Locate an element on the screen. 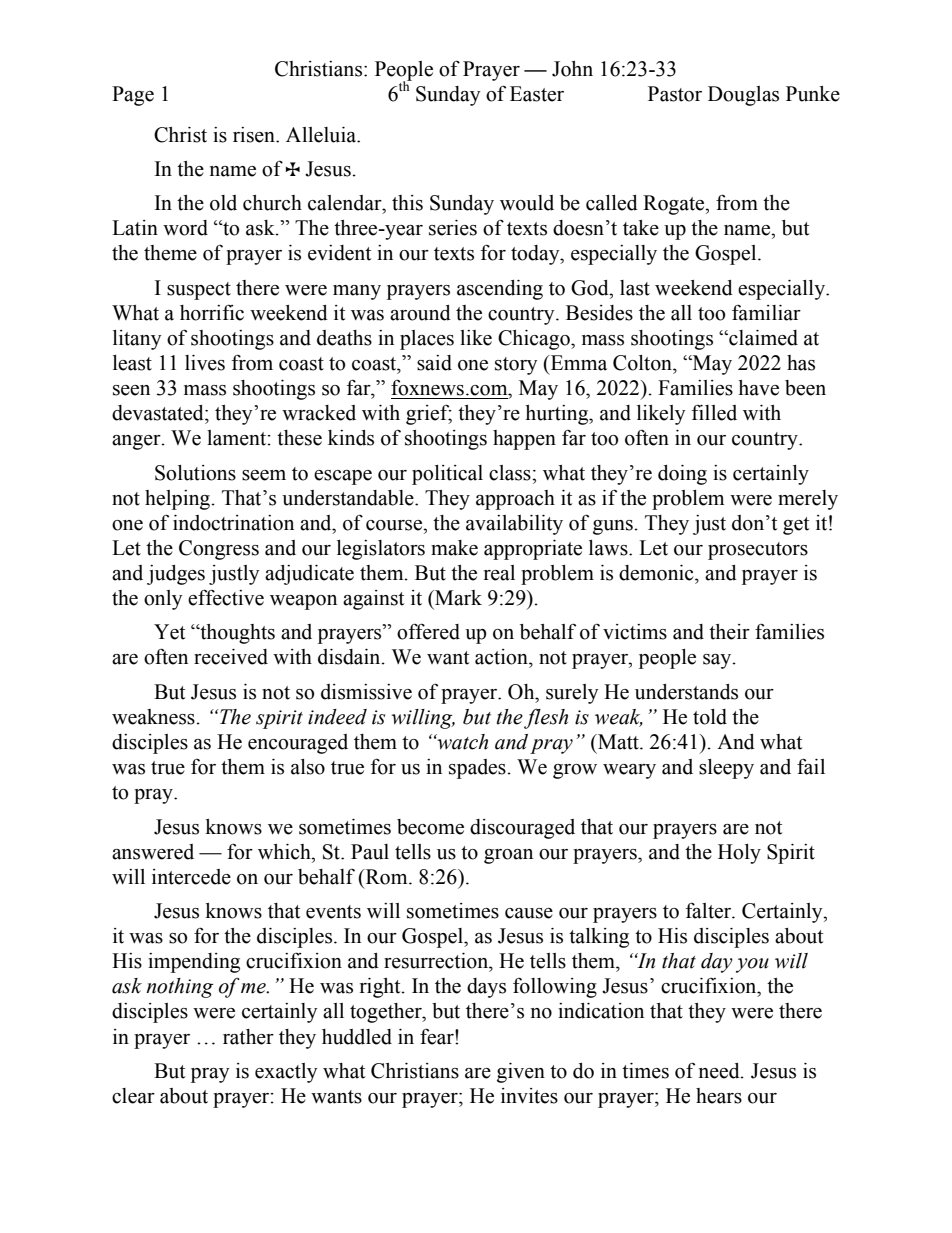  Douglas is located at coordinates (743, 96).
